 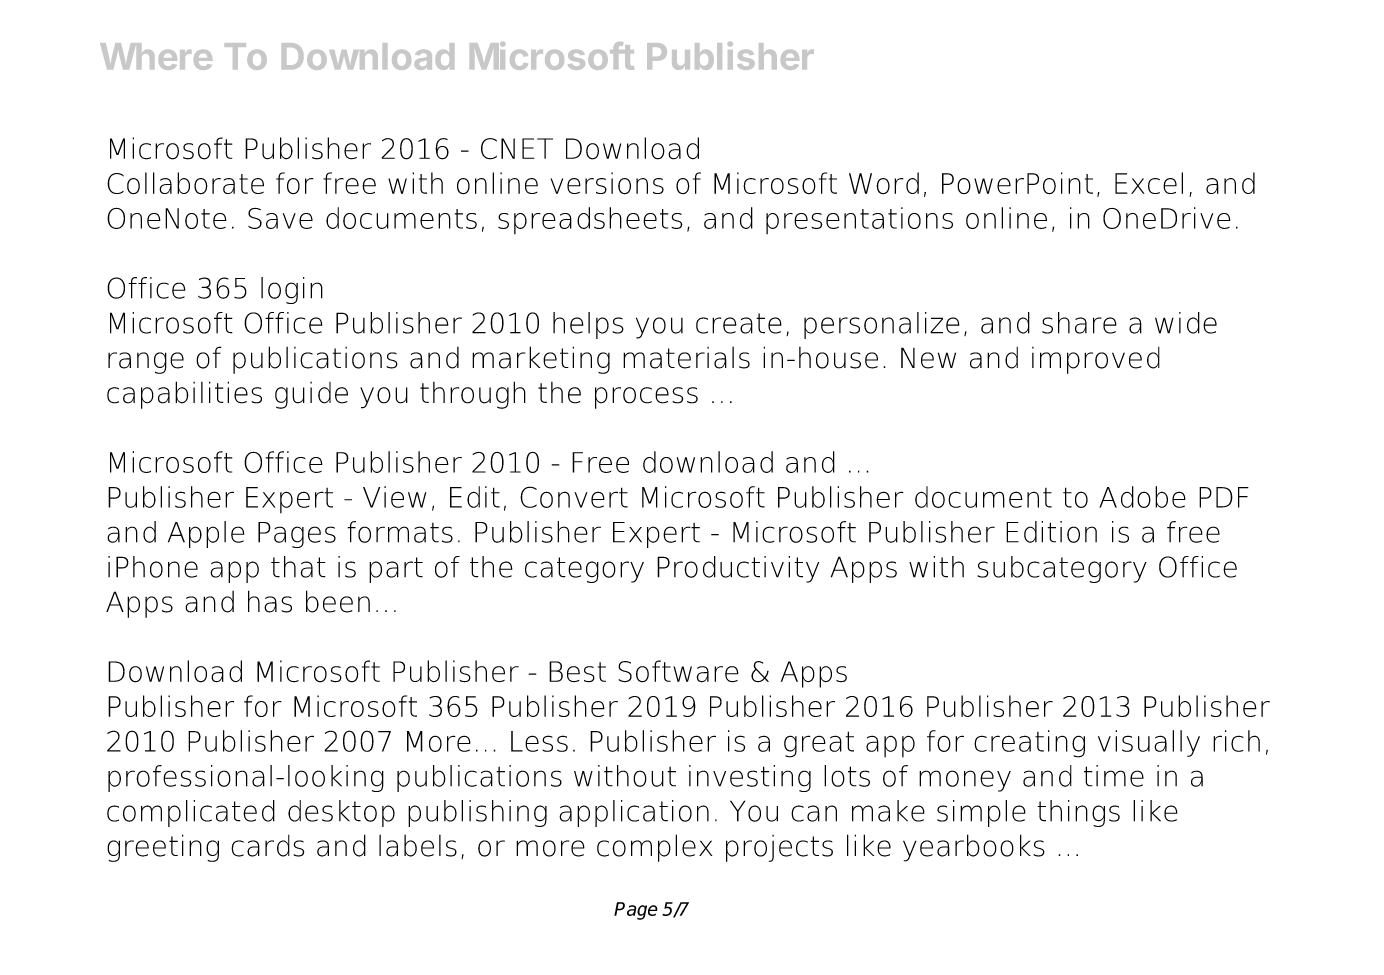 What do you see at coordinates (156, 56) in the screenshot?
I see `Where` at bounding box center [156, 56].
